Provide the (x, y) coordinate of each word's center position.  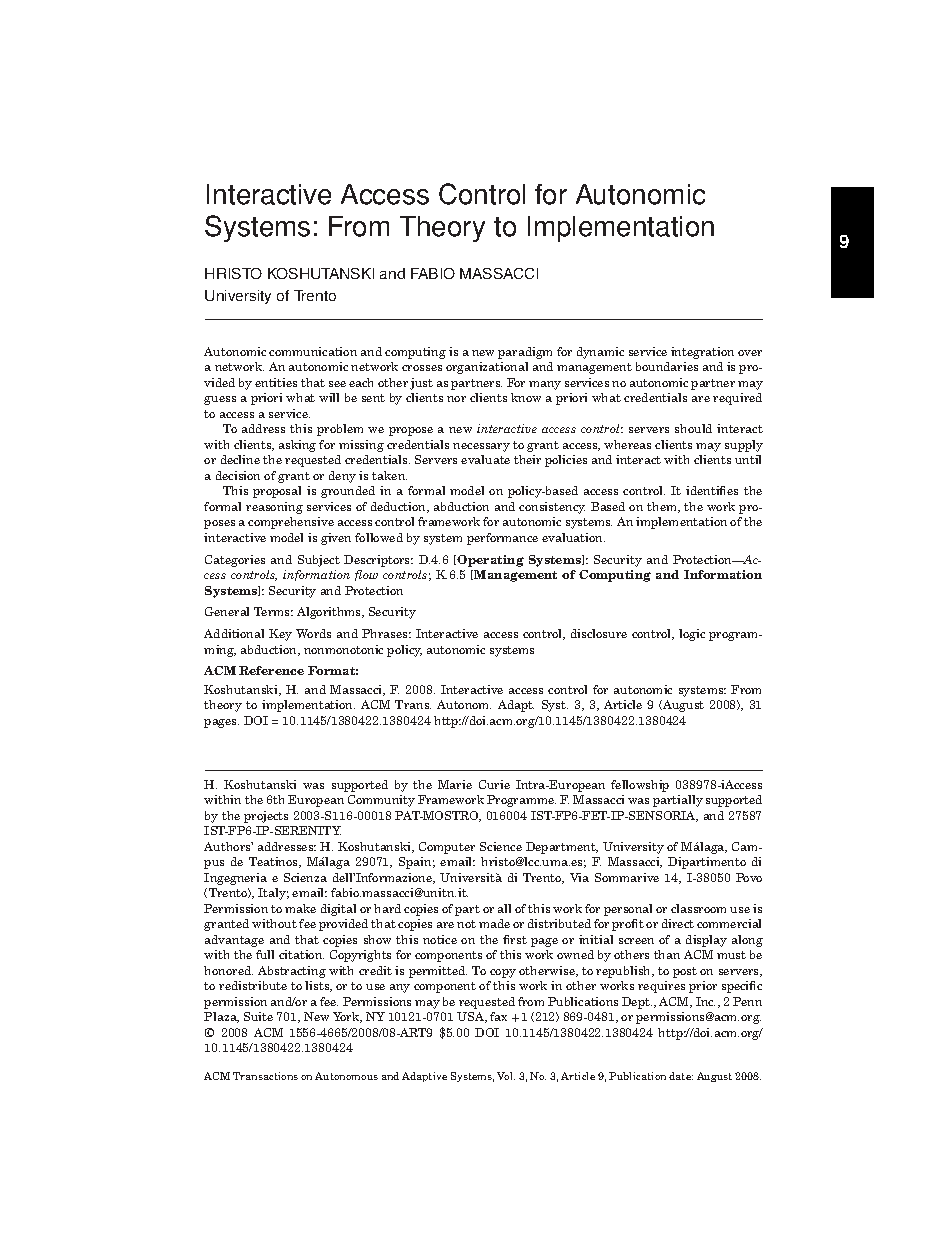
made (494, 923)
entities (276, 382)
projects (266, 817)
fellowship (640, 786)
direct (678, 923)
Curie (494, 784)
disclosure (599, 633)
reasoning (274, 508)
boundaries (667, 366)
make (300, 908)
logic (692, 635)
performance (502, 539)
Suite (258, 1016)
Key (280, 635)
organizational (487, 368)
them (663, 507)
